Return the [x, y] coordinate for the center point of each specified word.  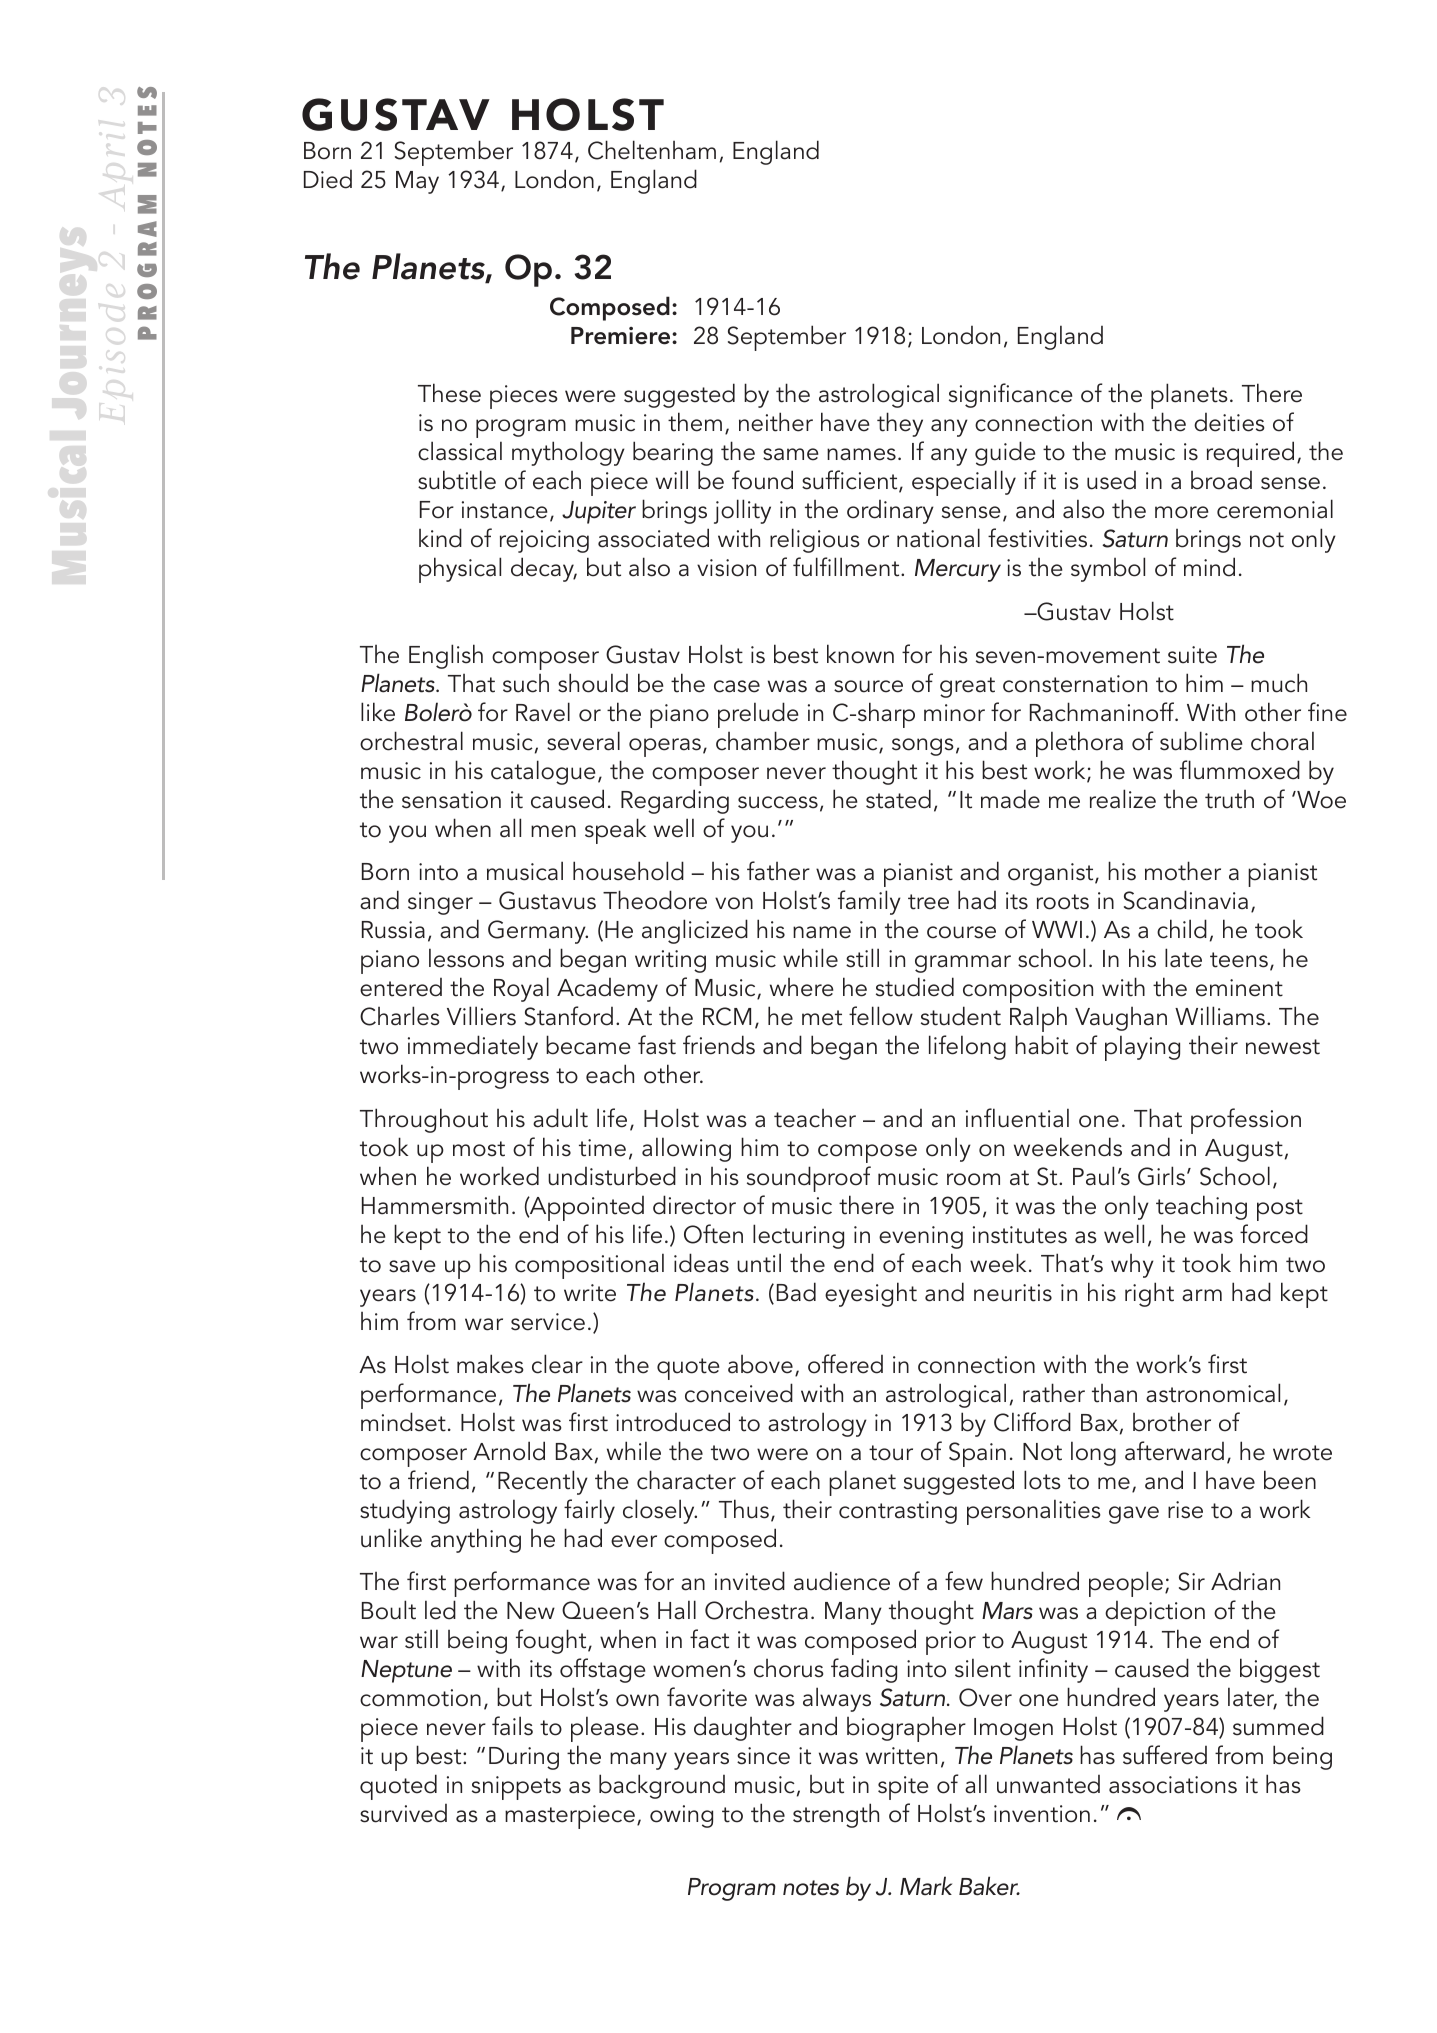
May [417, 182]
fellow [881, 1016]
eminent [1239, 988]
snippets [516, 1788]
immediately [473, 1047]
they [900, 424]
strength [836, 1815]
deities [1229, 422]
